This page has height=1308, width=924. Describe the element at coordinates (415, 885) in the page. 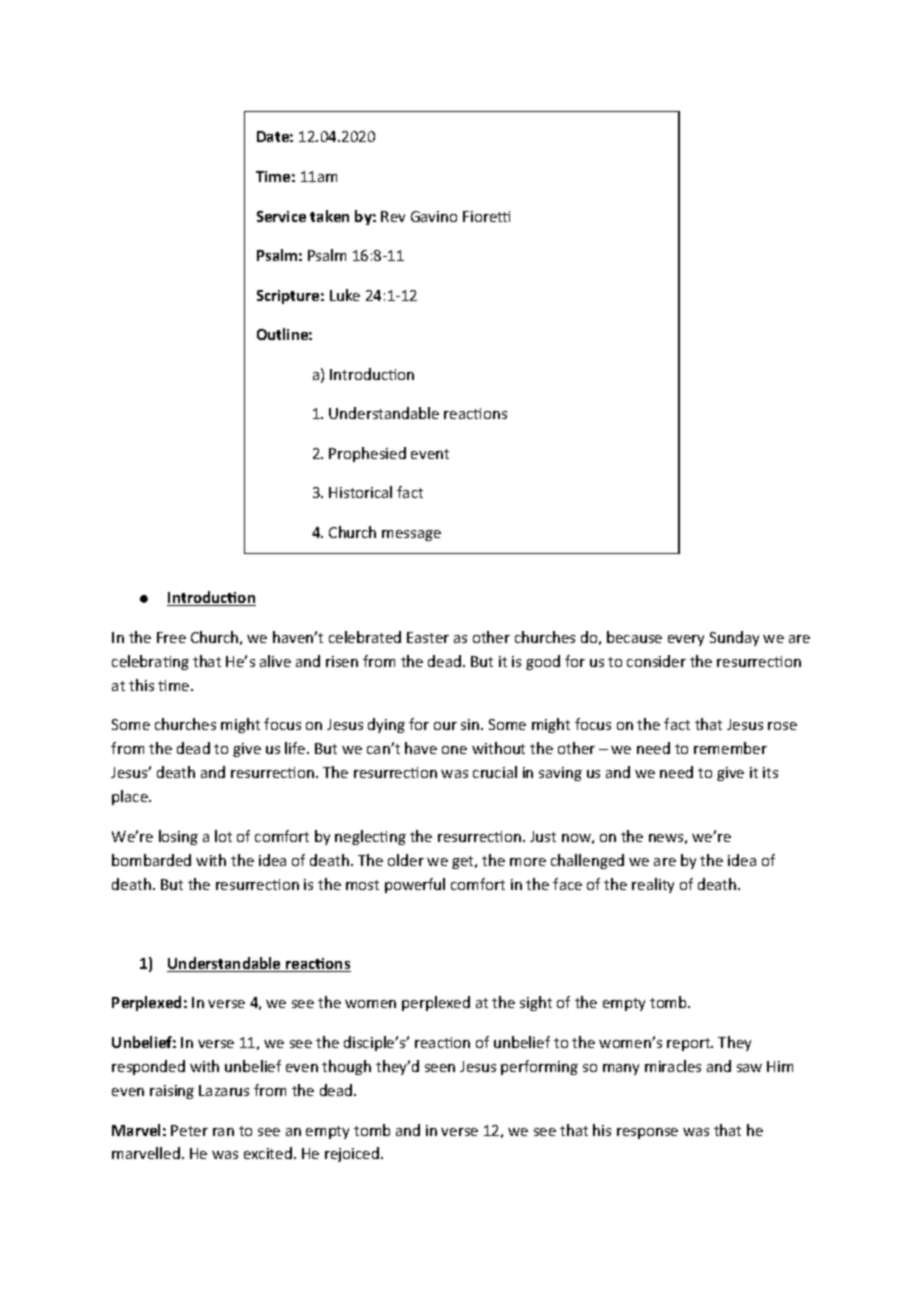

I see `powerful` at that location.
